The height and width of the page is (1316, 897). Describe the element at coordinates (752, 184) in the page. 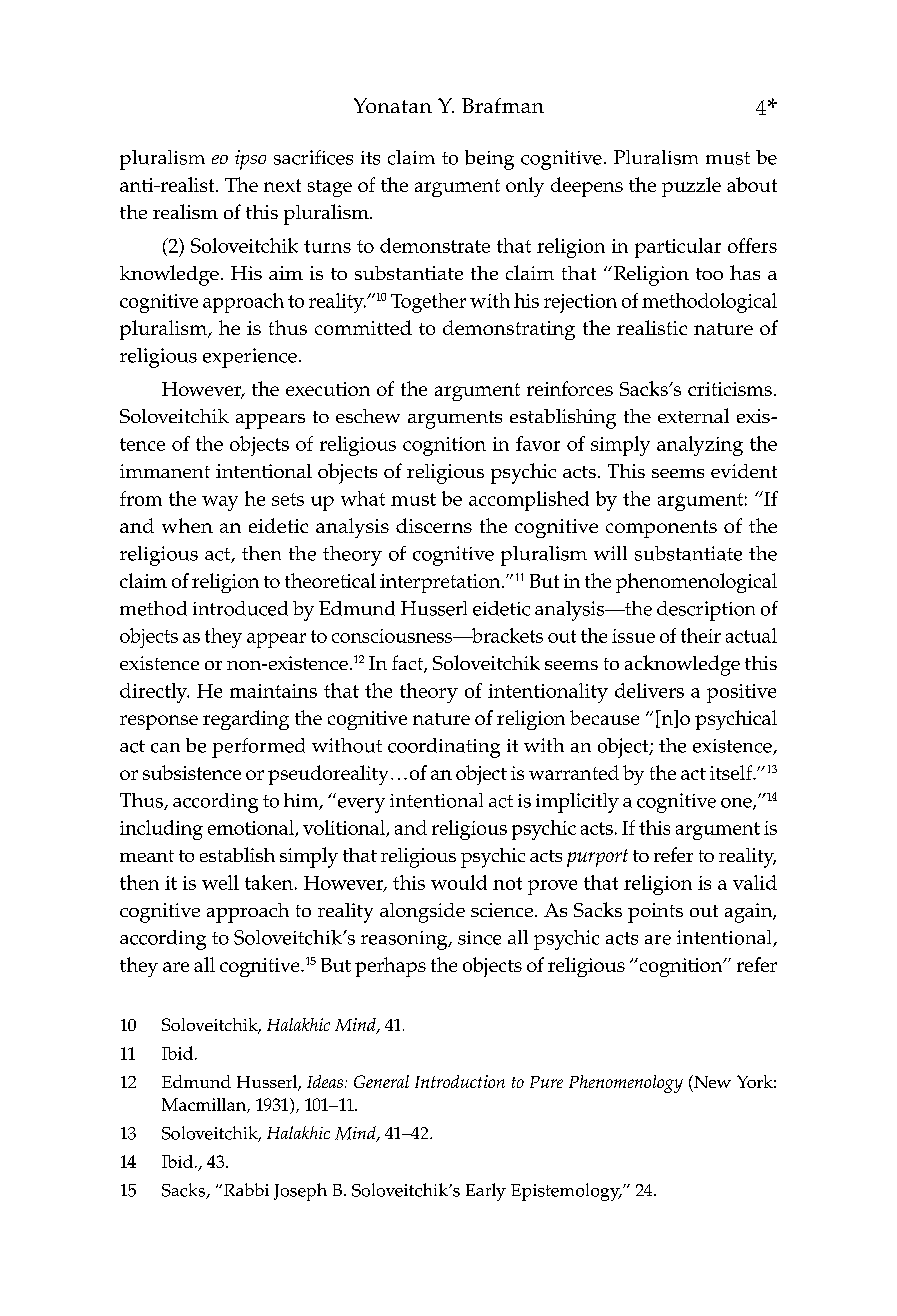

I see `about` at that location.
